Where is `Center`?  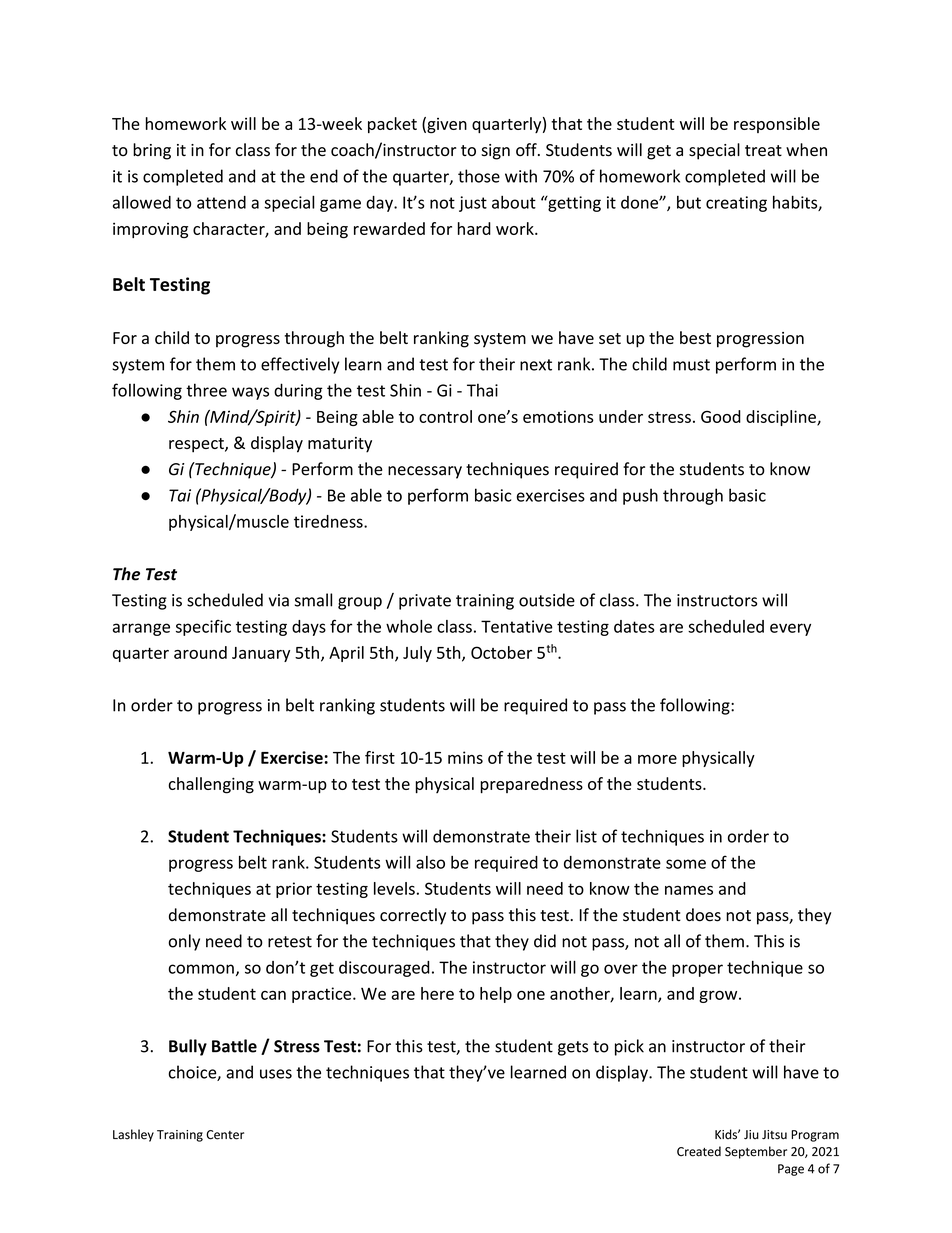
Center is located at coordinates (225, 1135).
